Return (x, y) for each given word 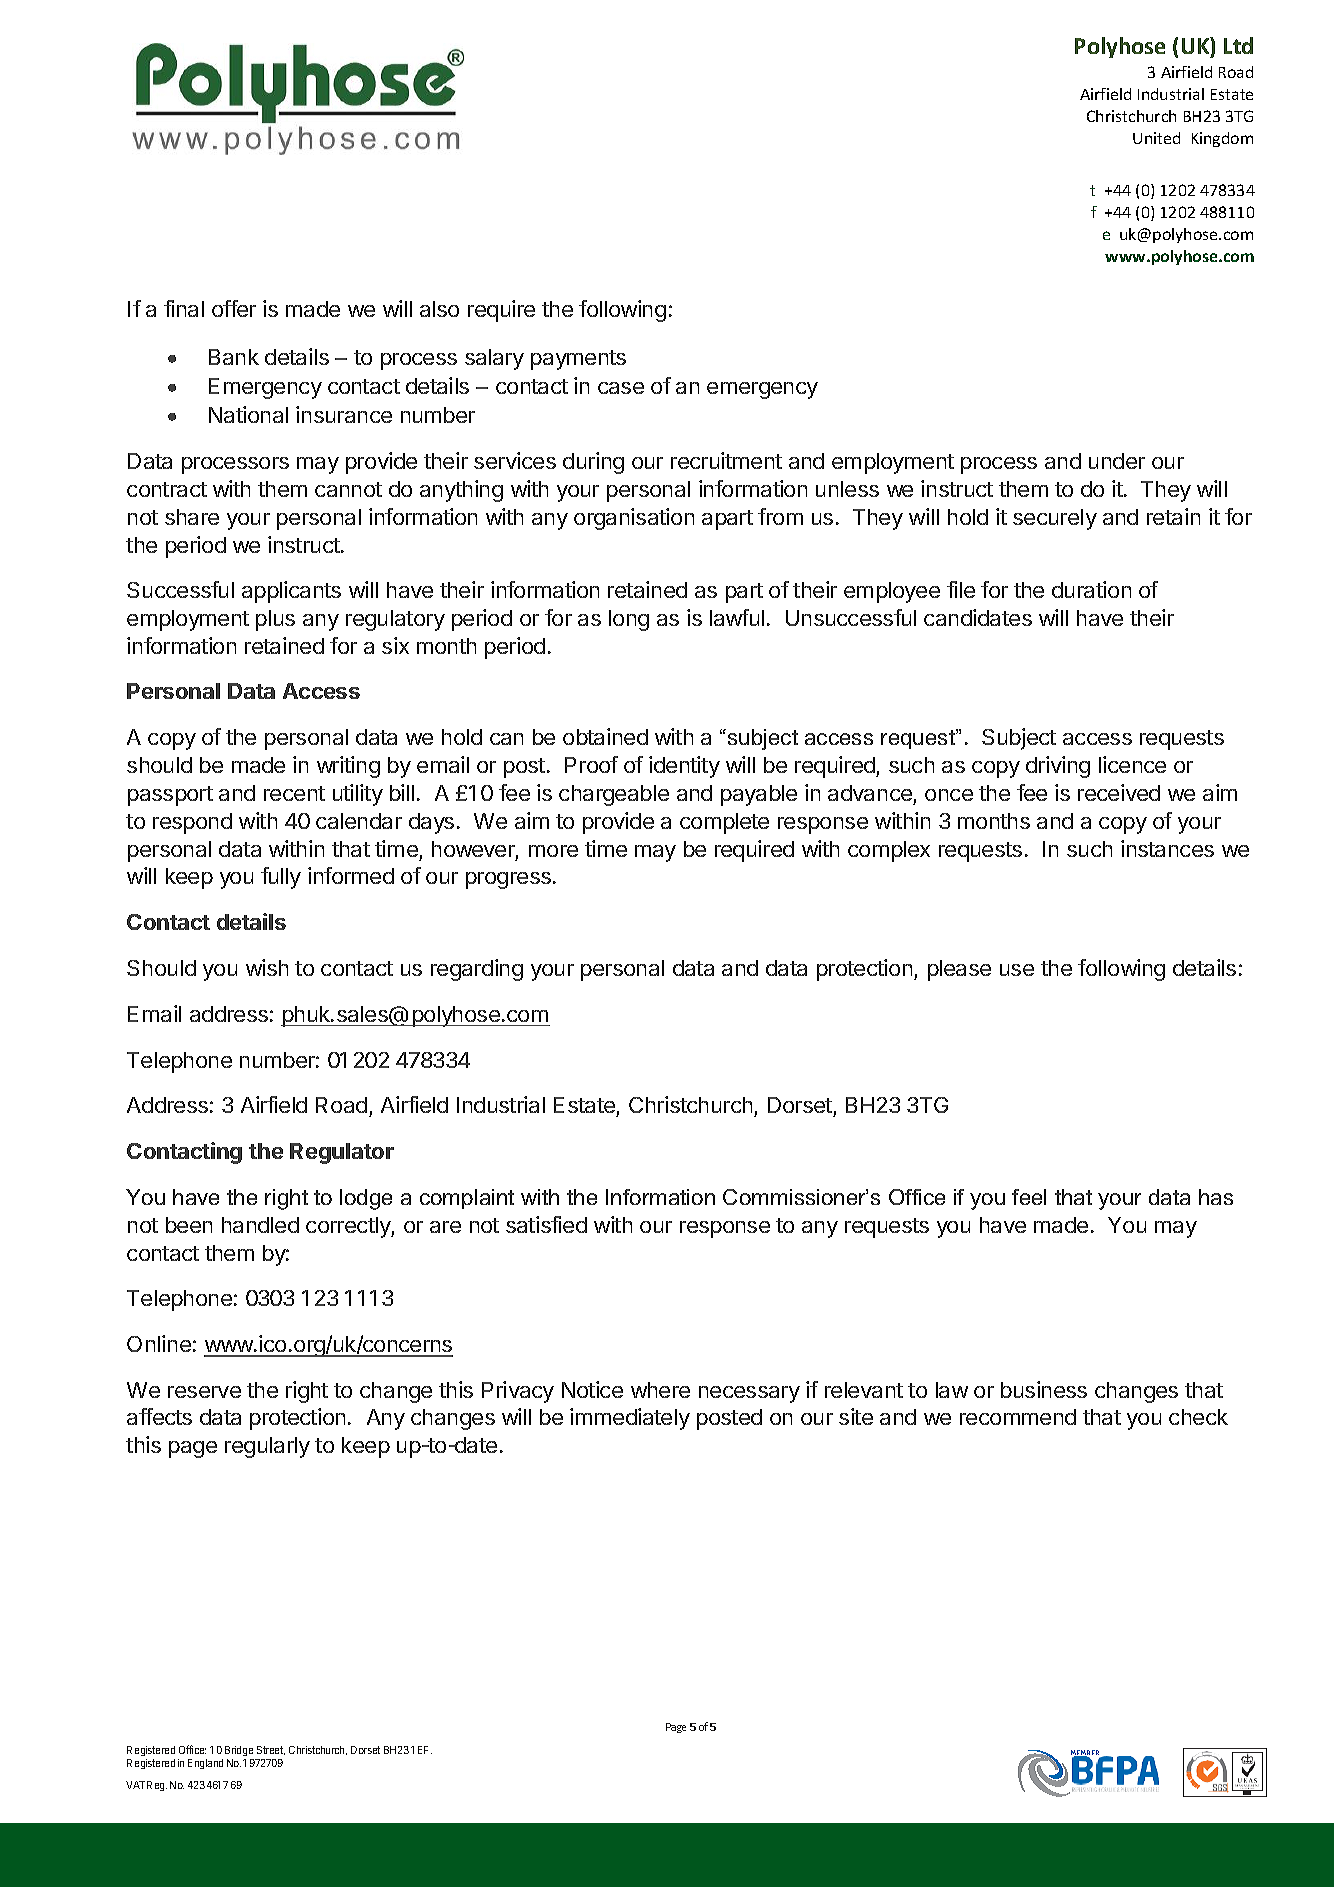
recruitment (726, 460)
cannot (348, 489)
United (1156, 138)
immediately (630, 1419)
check (1198, 1417)
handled (260, 1225)
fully (281, 878)
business (1044, 1389)
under (1117, 461)
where (660, 1390)
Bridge (239, 1751)
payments (578, 360)
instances (1167, 848)
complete (724, 823)
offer (234, 308)
